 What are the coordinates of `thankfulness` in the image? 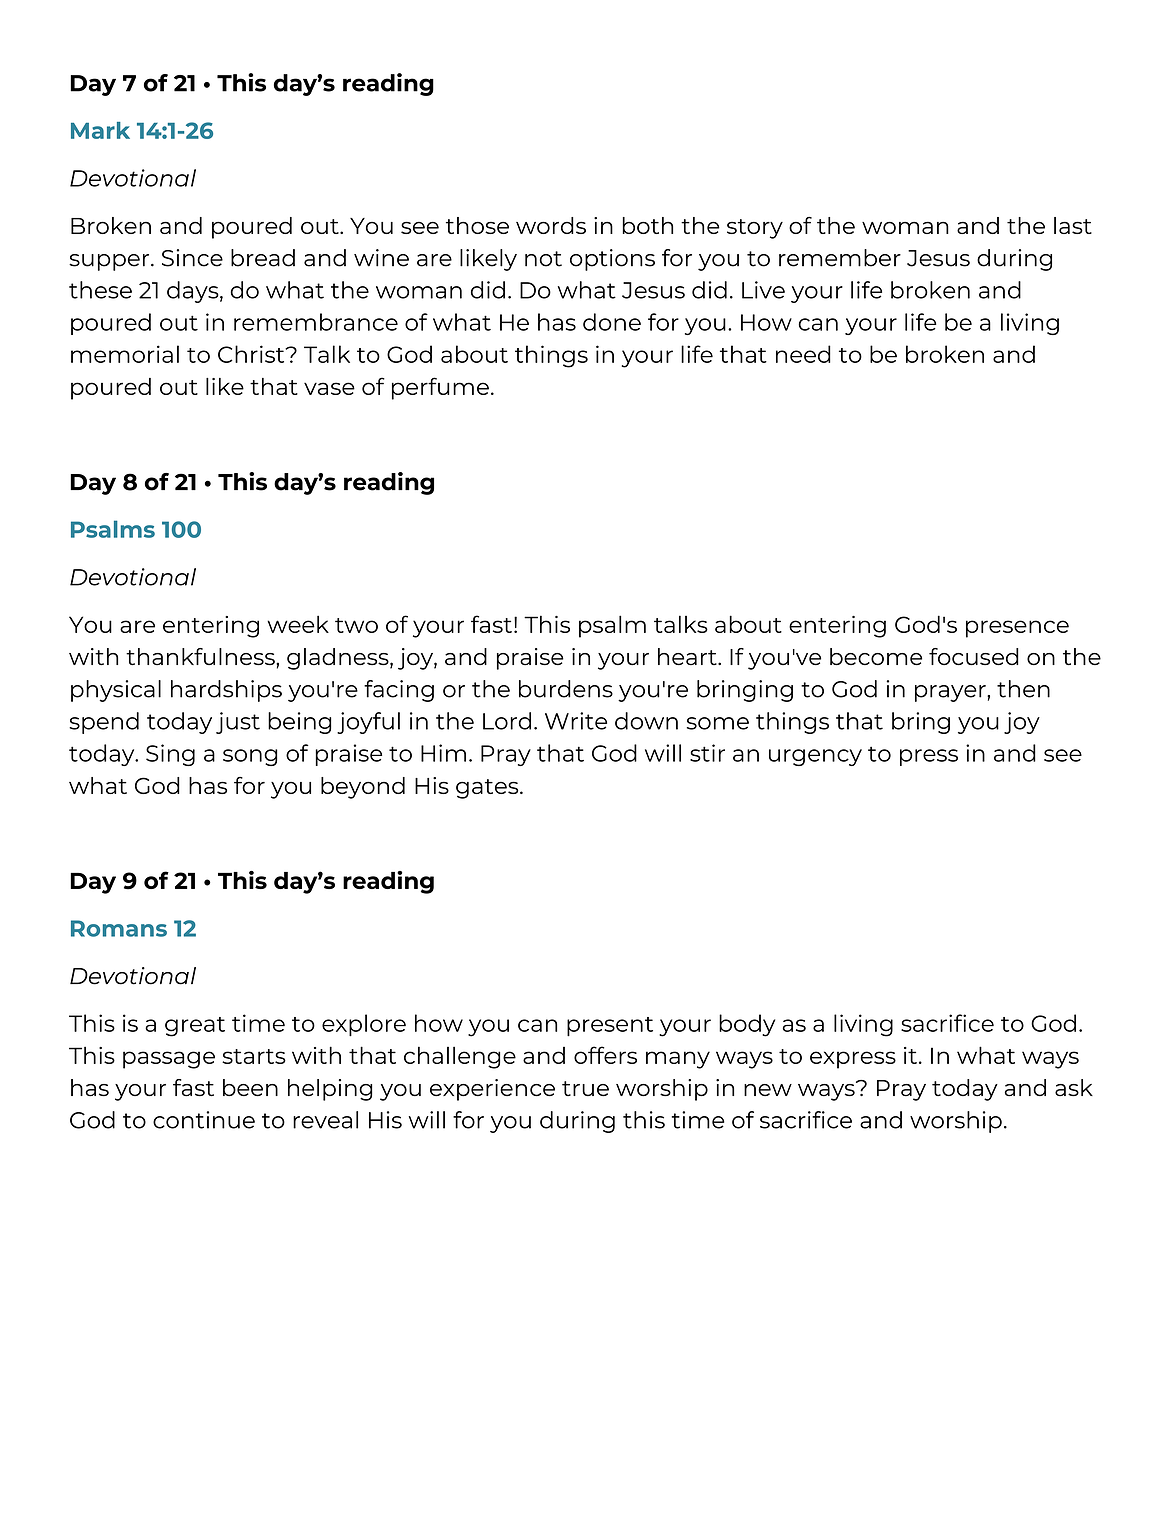 It's located at (201, 656).
